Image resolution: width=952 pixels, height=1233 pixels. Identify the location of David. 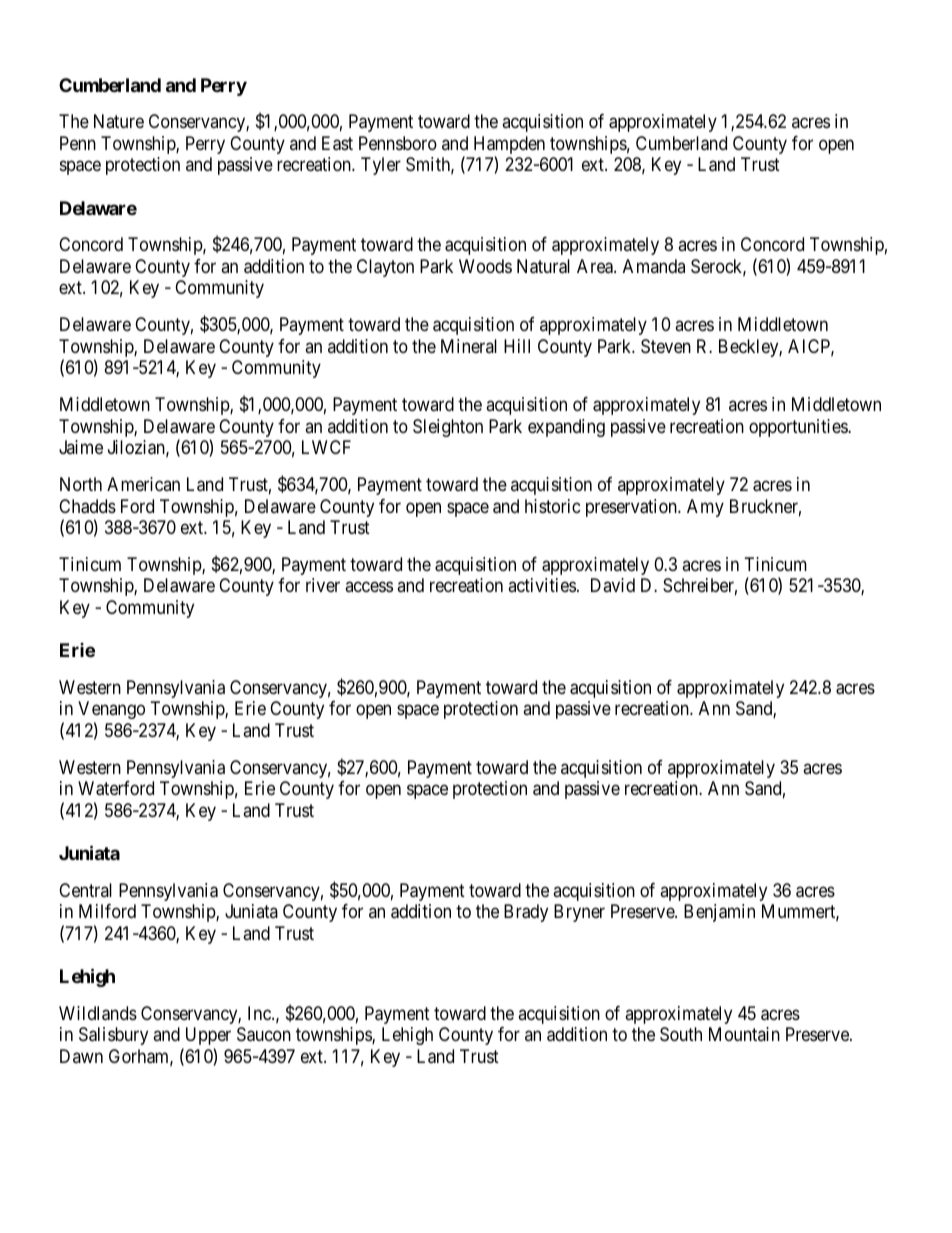
(613, 585).
